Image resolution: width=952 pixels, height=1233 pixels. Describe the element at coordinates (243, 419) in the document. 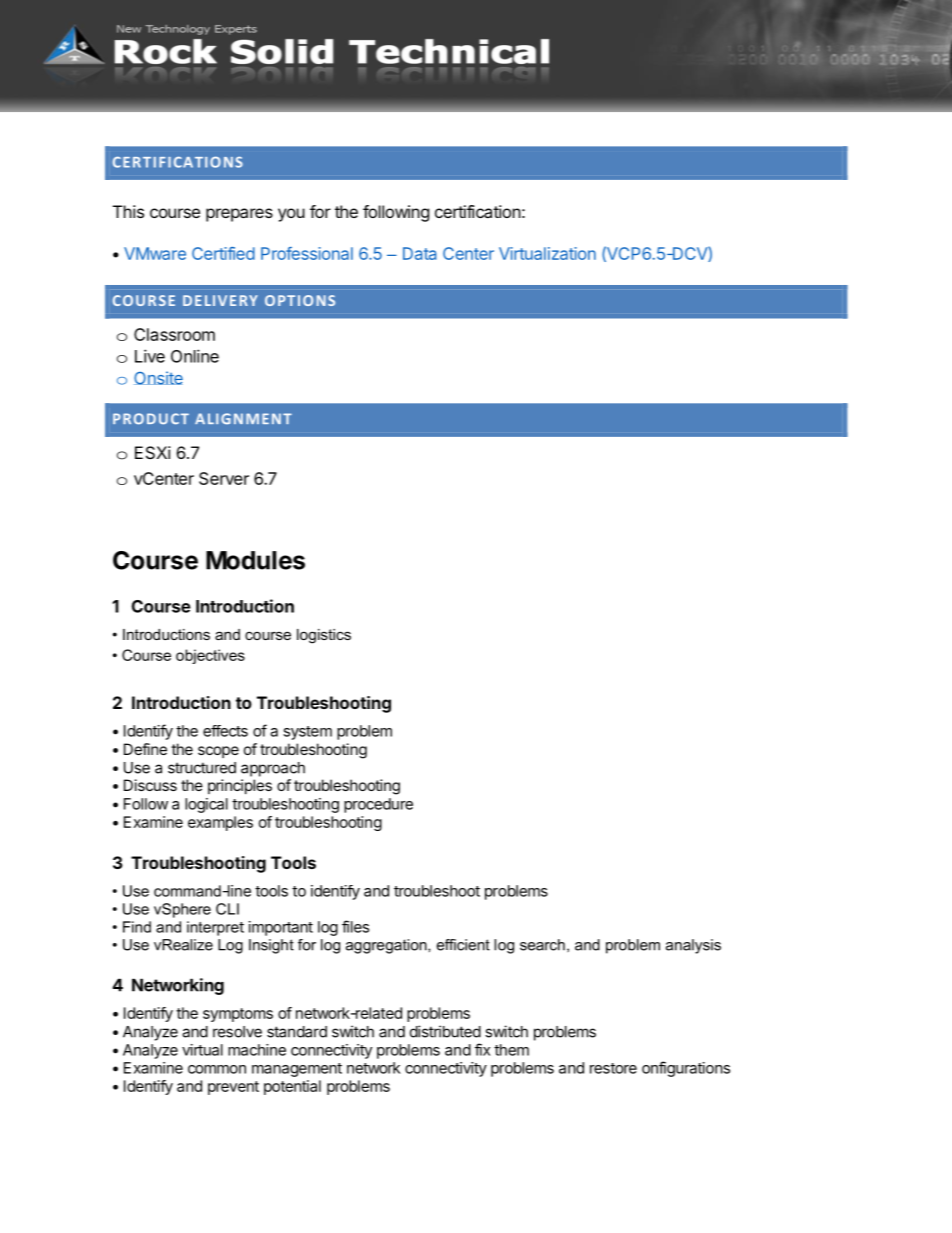

I see `ALIGNMENT` at that location.
